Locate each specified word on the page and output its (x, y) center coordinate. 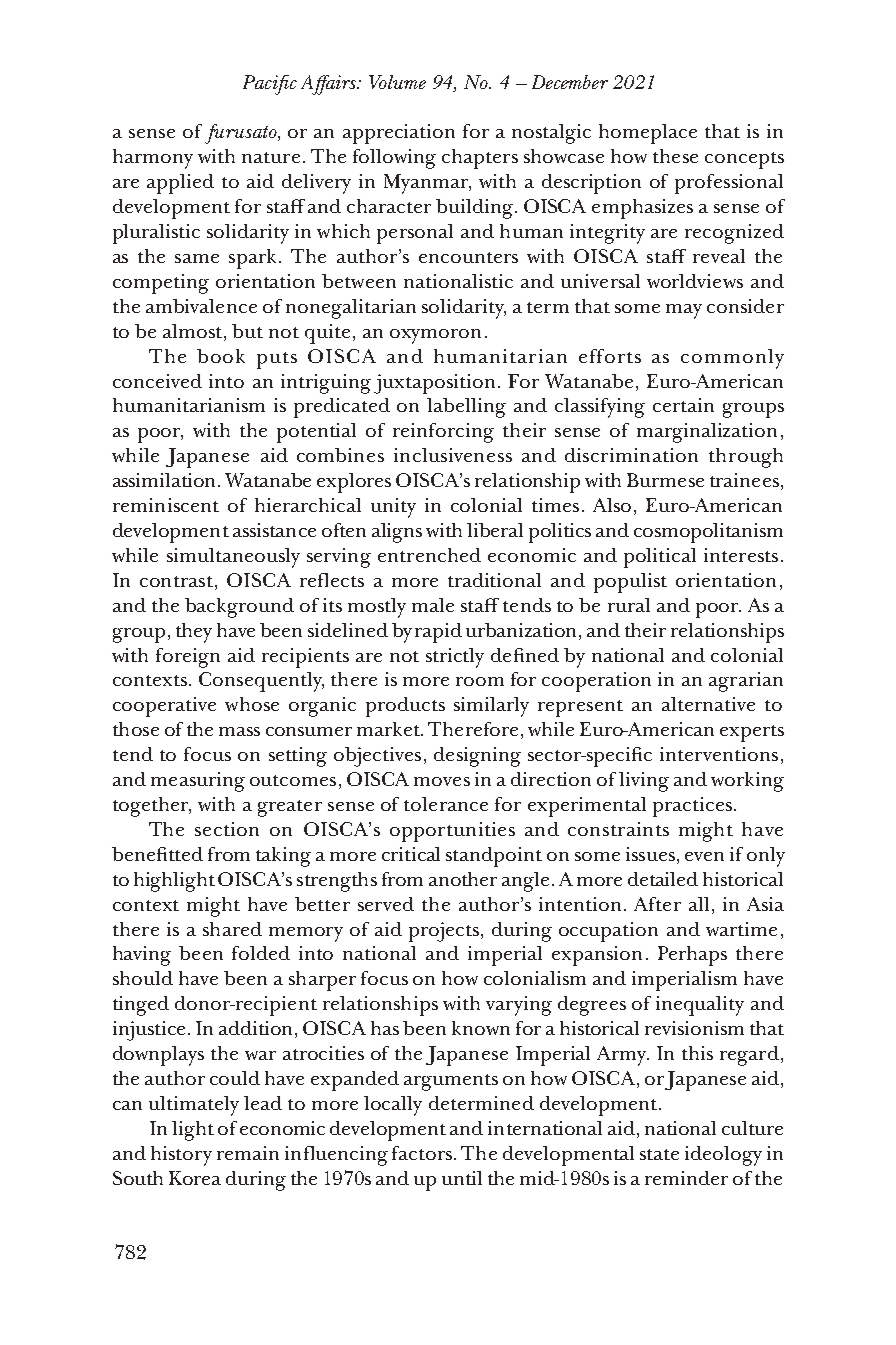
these (675, 156)
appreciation (399, 134)
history (181, 1156)
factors (422, 1153)
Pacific (270, 85)
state (659, 1154)
